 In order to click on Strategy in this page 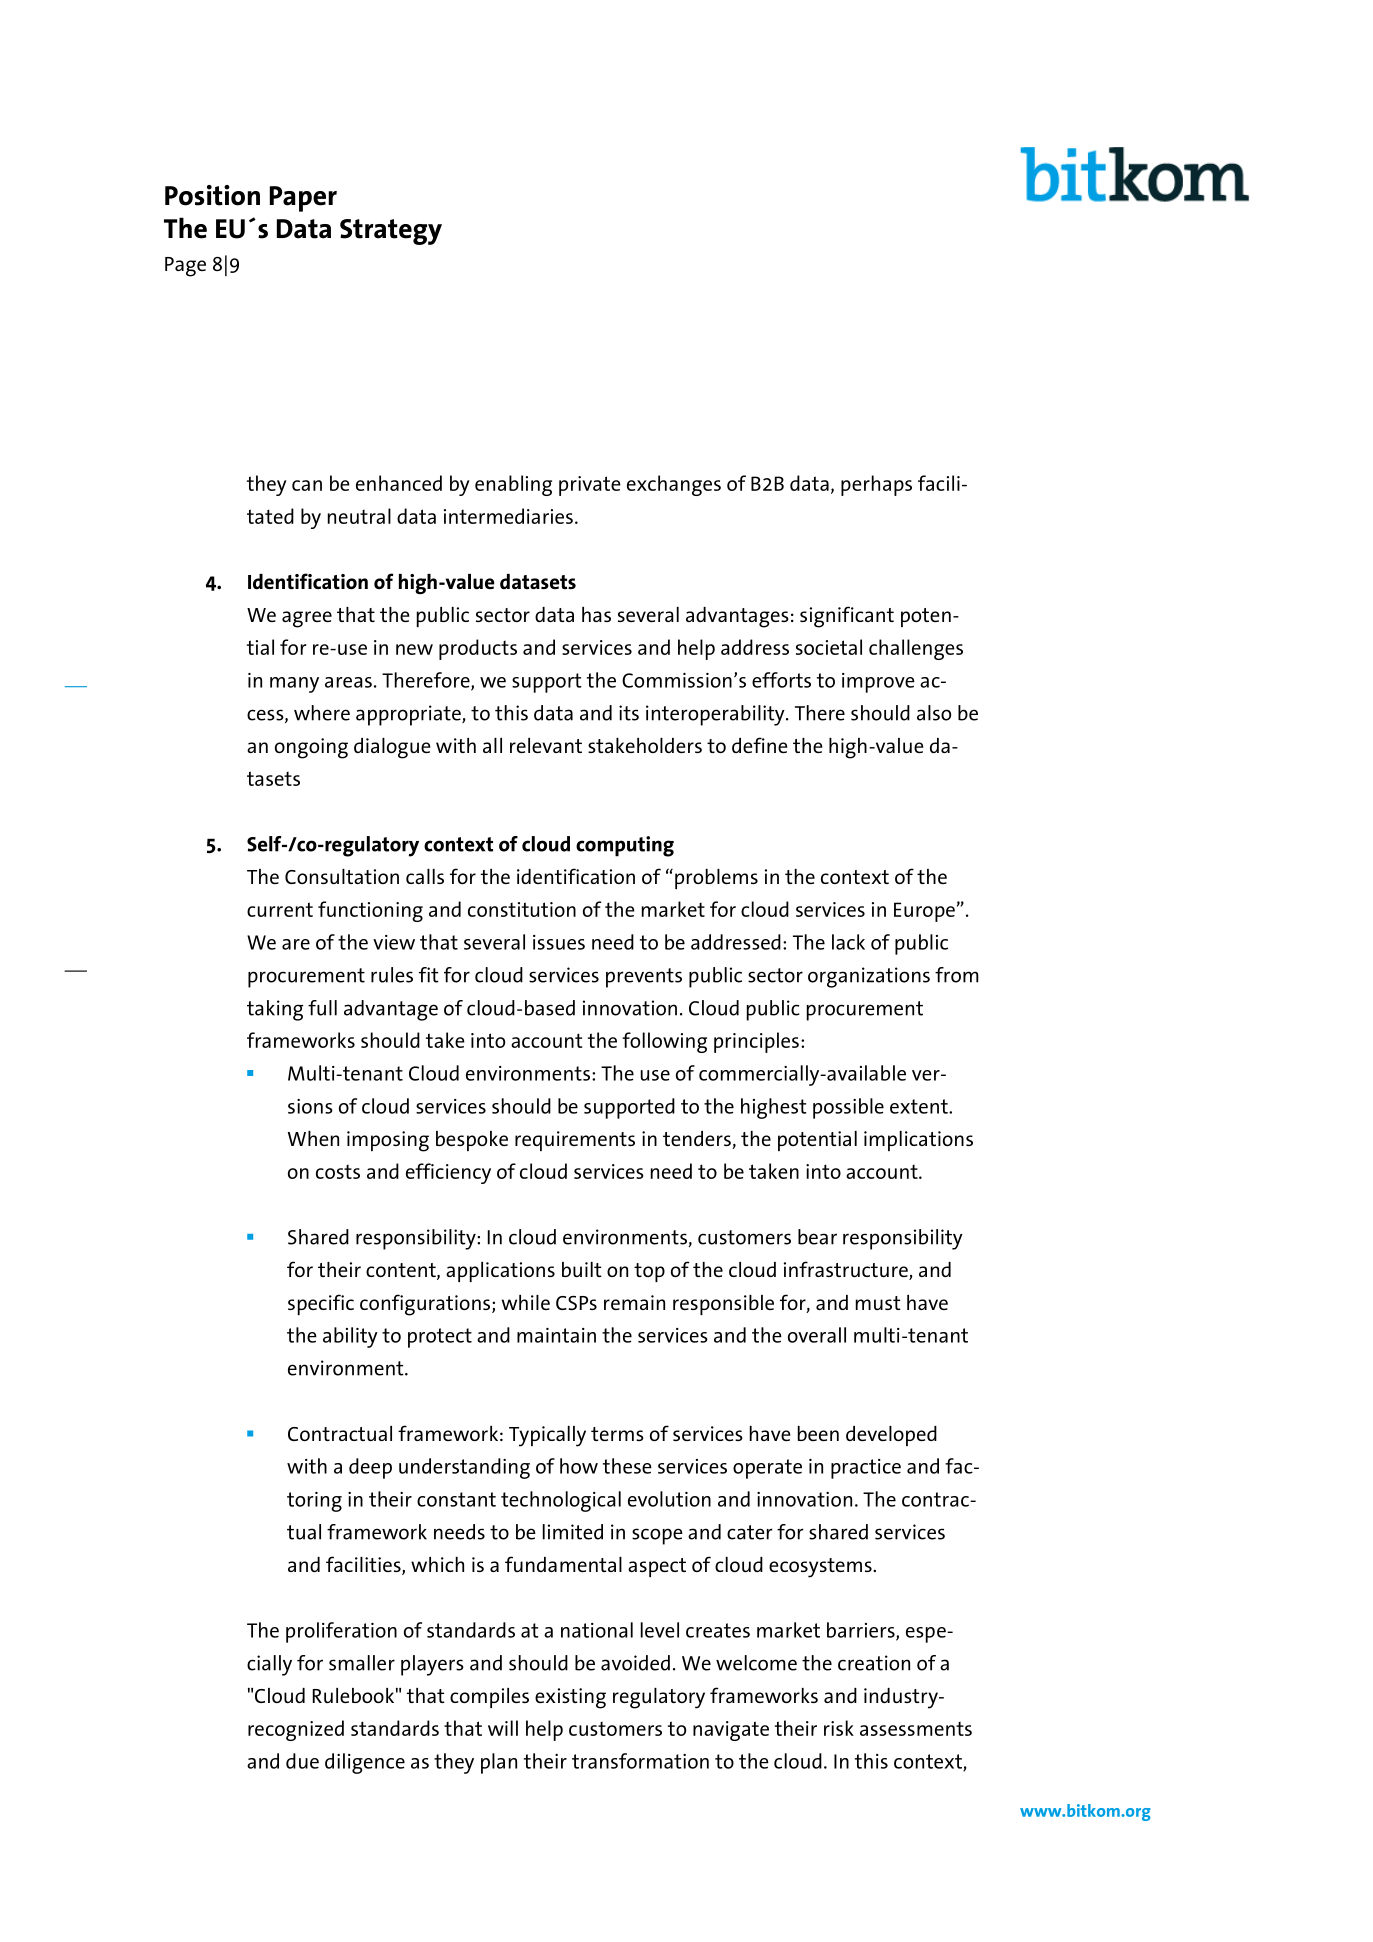, I will do `click(391, 232)`.
